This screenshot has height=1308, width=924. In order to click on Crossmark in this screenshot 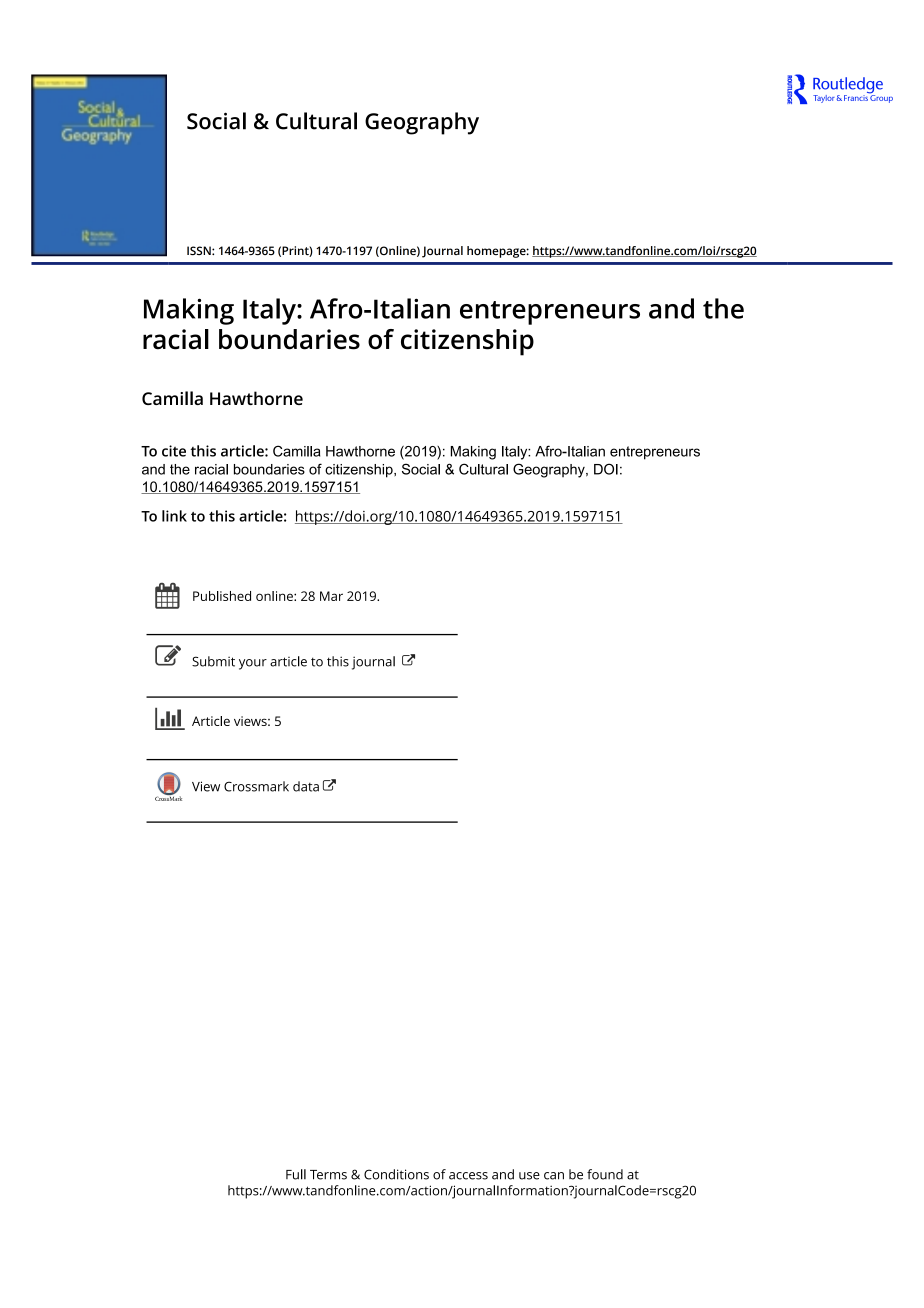, I will do `click(256, 786)`.
